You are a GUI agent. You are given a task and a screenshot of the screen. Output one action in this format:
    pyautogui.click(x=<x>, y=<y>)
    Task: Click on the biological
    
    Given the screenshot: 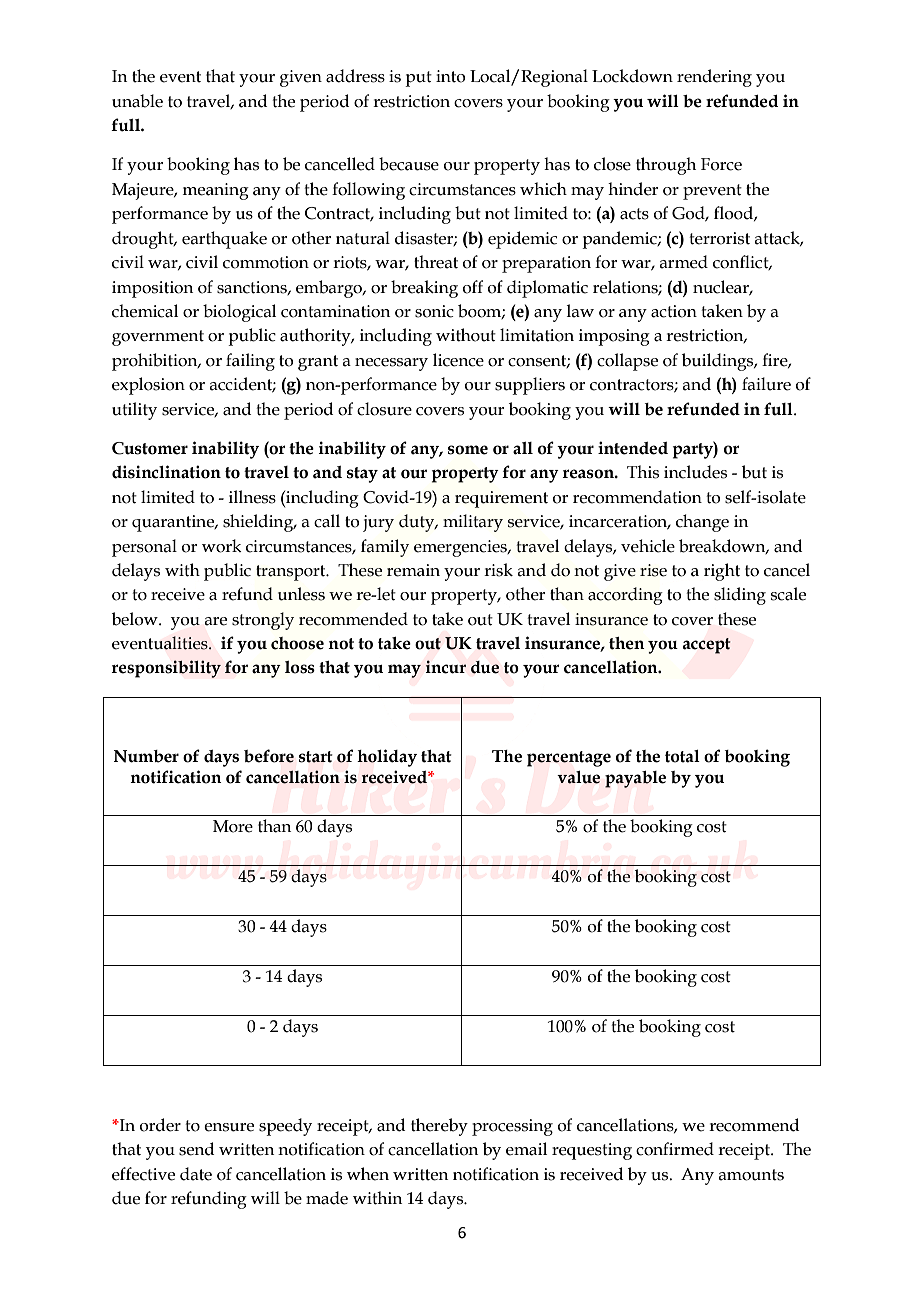 What is the action you would take?
    pyautogui.click(x=239, y=313)
